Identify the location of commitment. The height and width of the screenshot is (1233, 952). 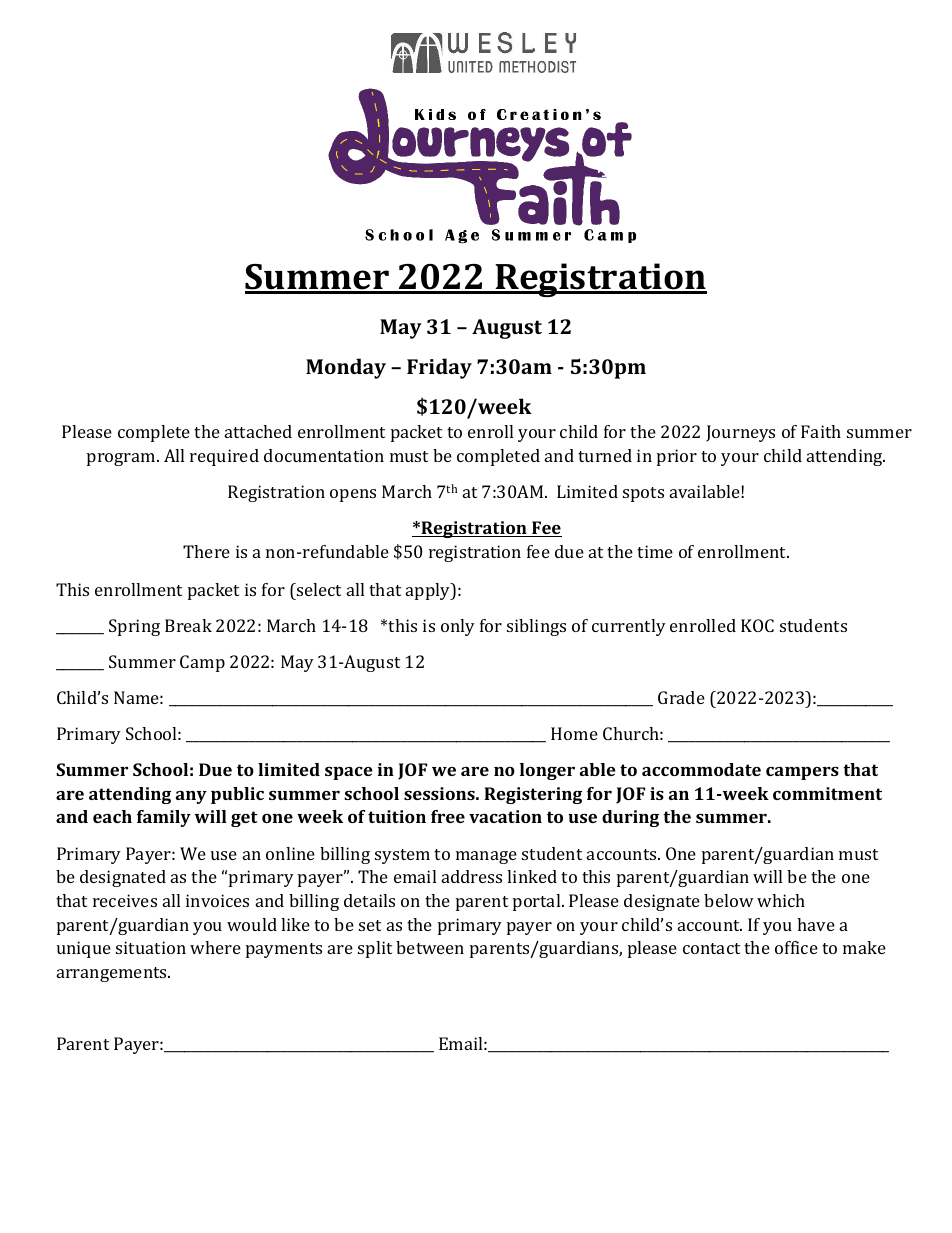
(827, 793).
